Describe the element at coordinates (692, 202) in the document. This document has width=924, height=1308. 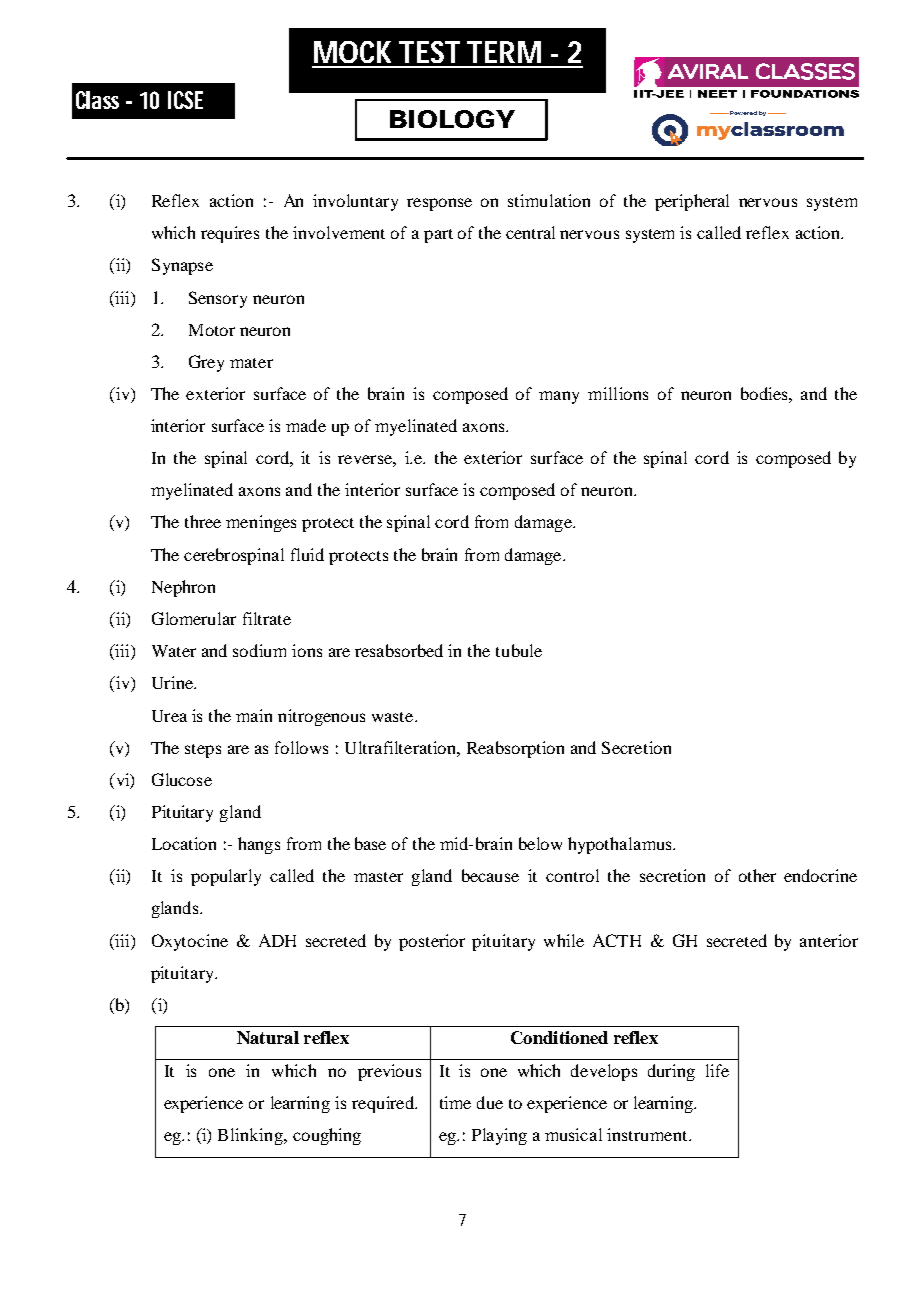
I see `peripheral` at that location.
